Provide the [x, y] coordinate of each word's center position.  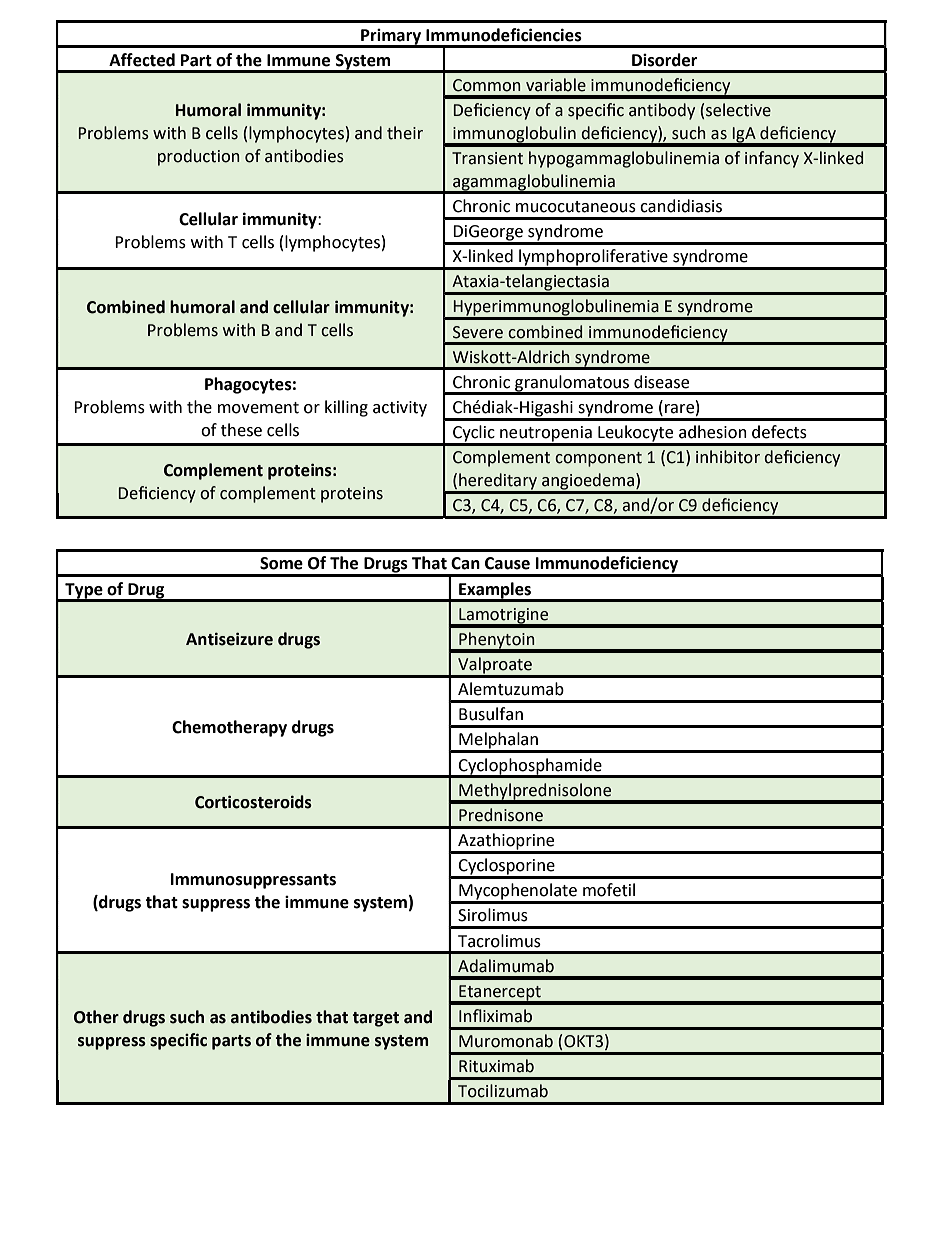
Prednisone [501, 815]
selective [738, 110]
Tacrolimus [499, 941]
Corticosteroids [253, 802]
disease [661, 382]
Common [487, 85]
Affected [142, 60]
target [376, 1019]
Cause [507, 563]
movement [258, 408]
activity [400, 409]
